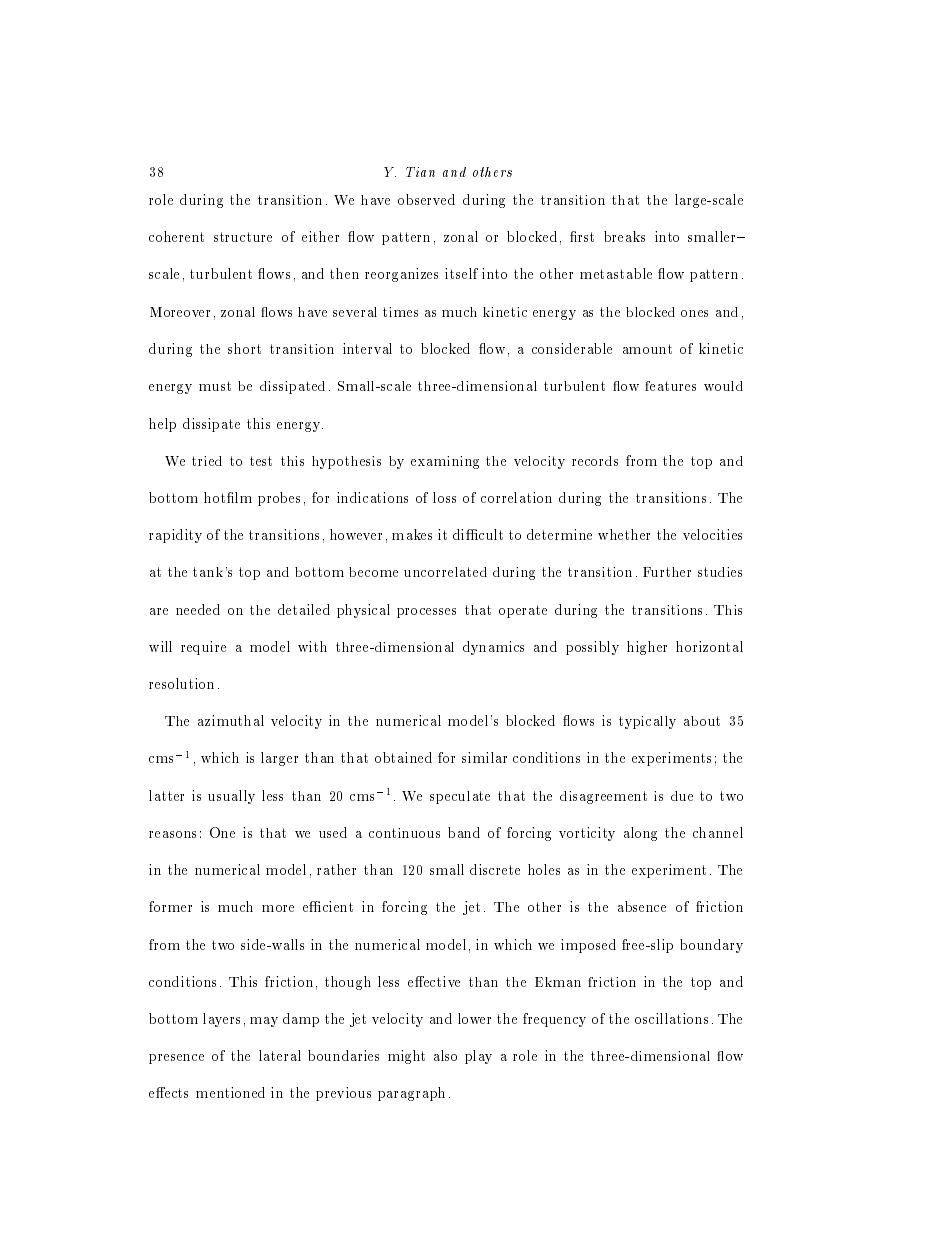 The height and width of the screenshot is (1233, 952). I want to click on require, so click(203, 648).
